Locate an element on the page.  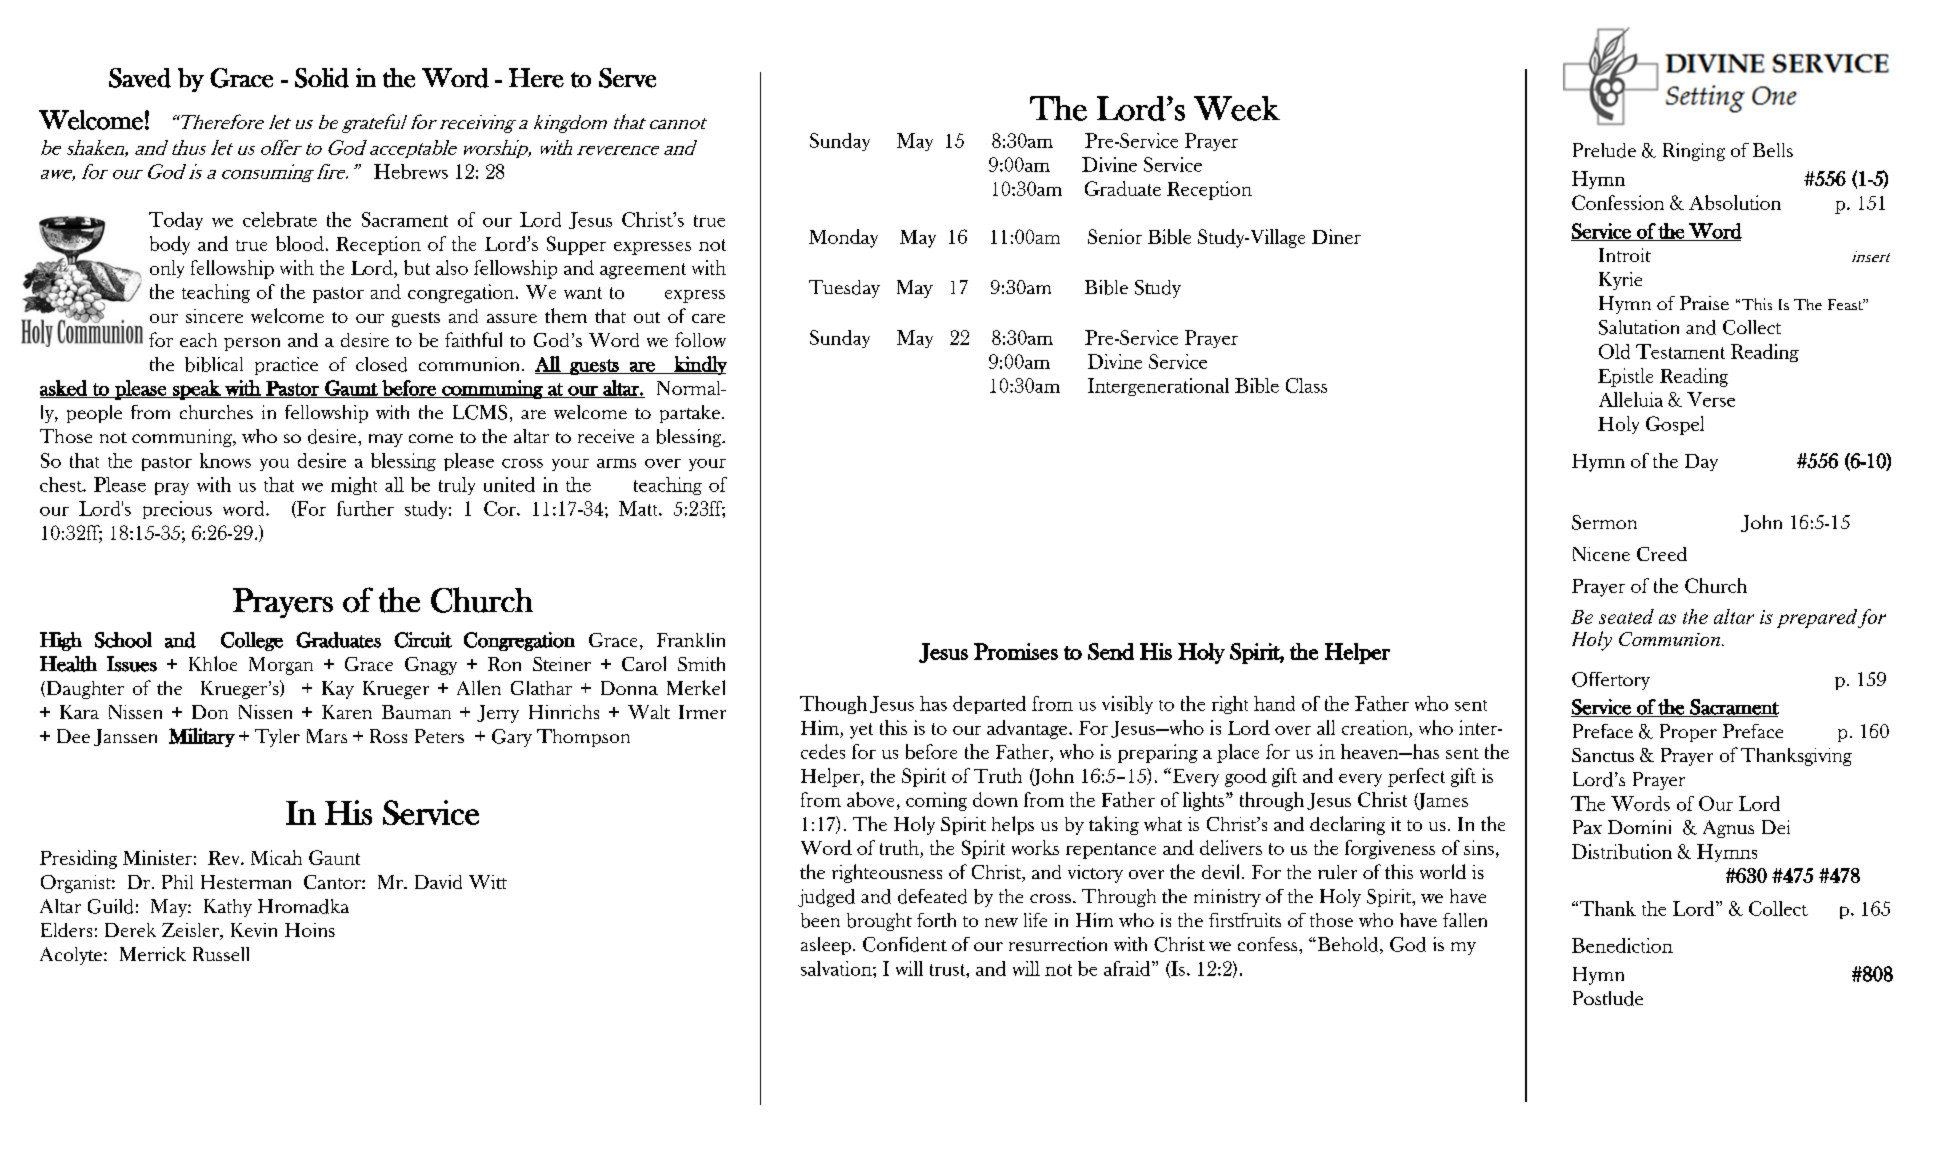
only is located at coordinates (167, 269).
